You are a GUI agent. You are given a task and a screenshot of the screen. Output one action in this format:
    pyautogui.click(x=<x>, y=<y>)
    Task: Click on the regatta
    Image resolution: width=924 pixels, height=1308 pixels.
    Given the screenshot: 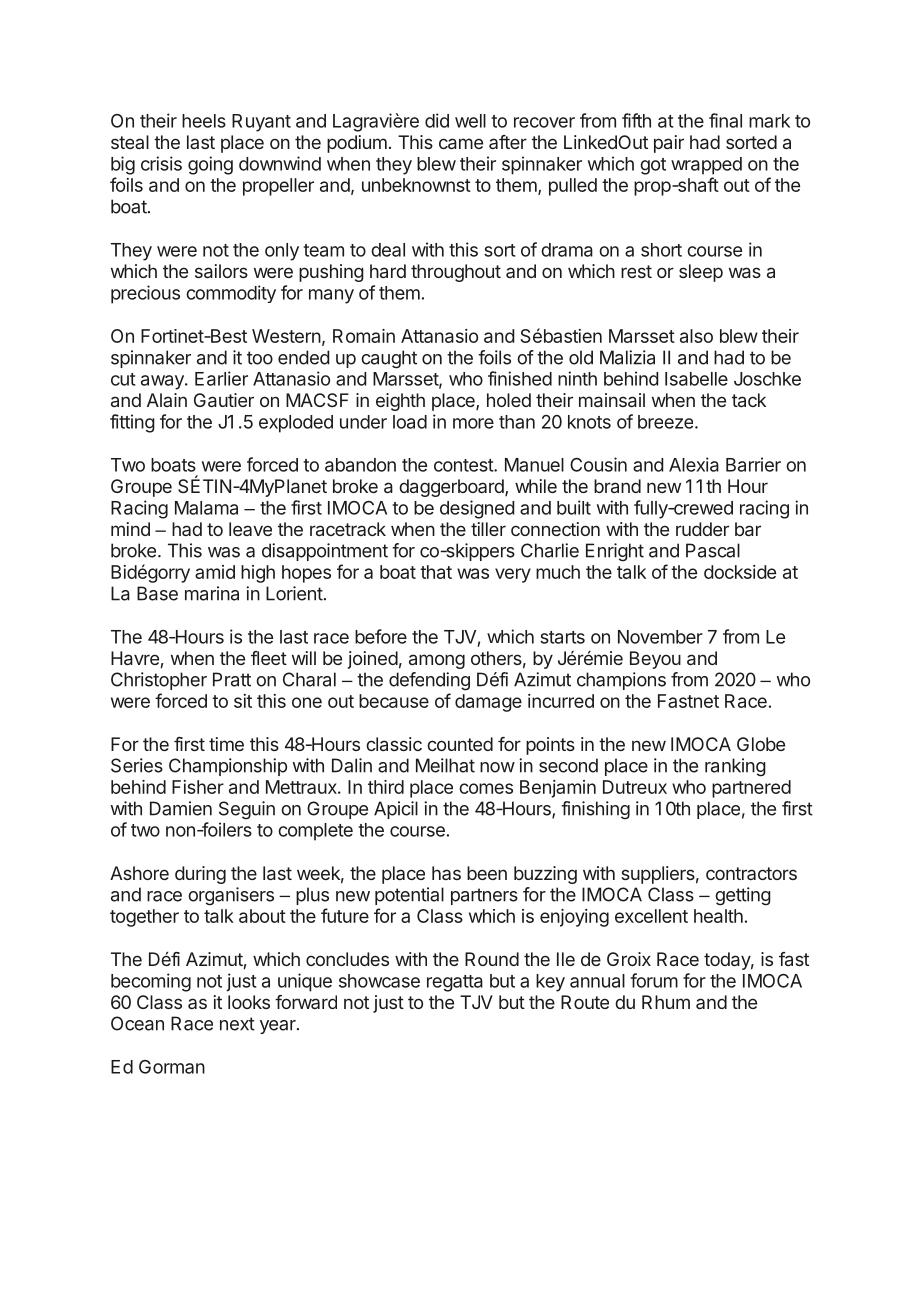 What is the action you would take?
    pyautogui.click(x=455, y=983)
